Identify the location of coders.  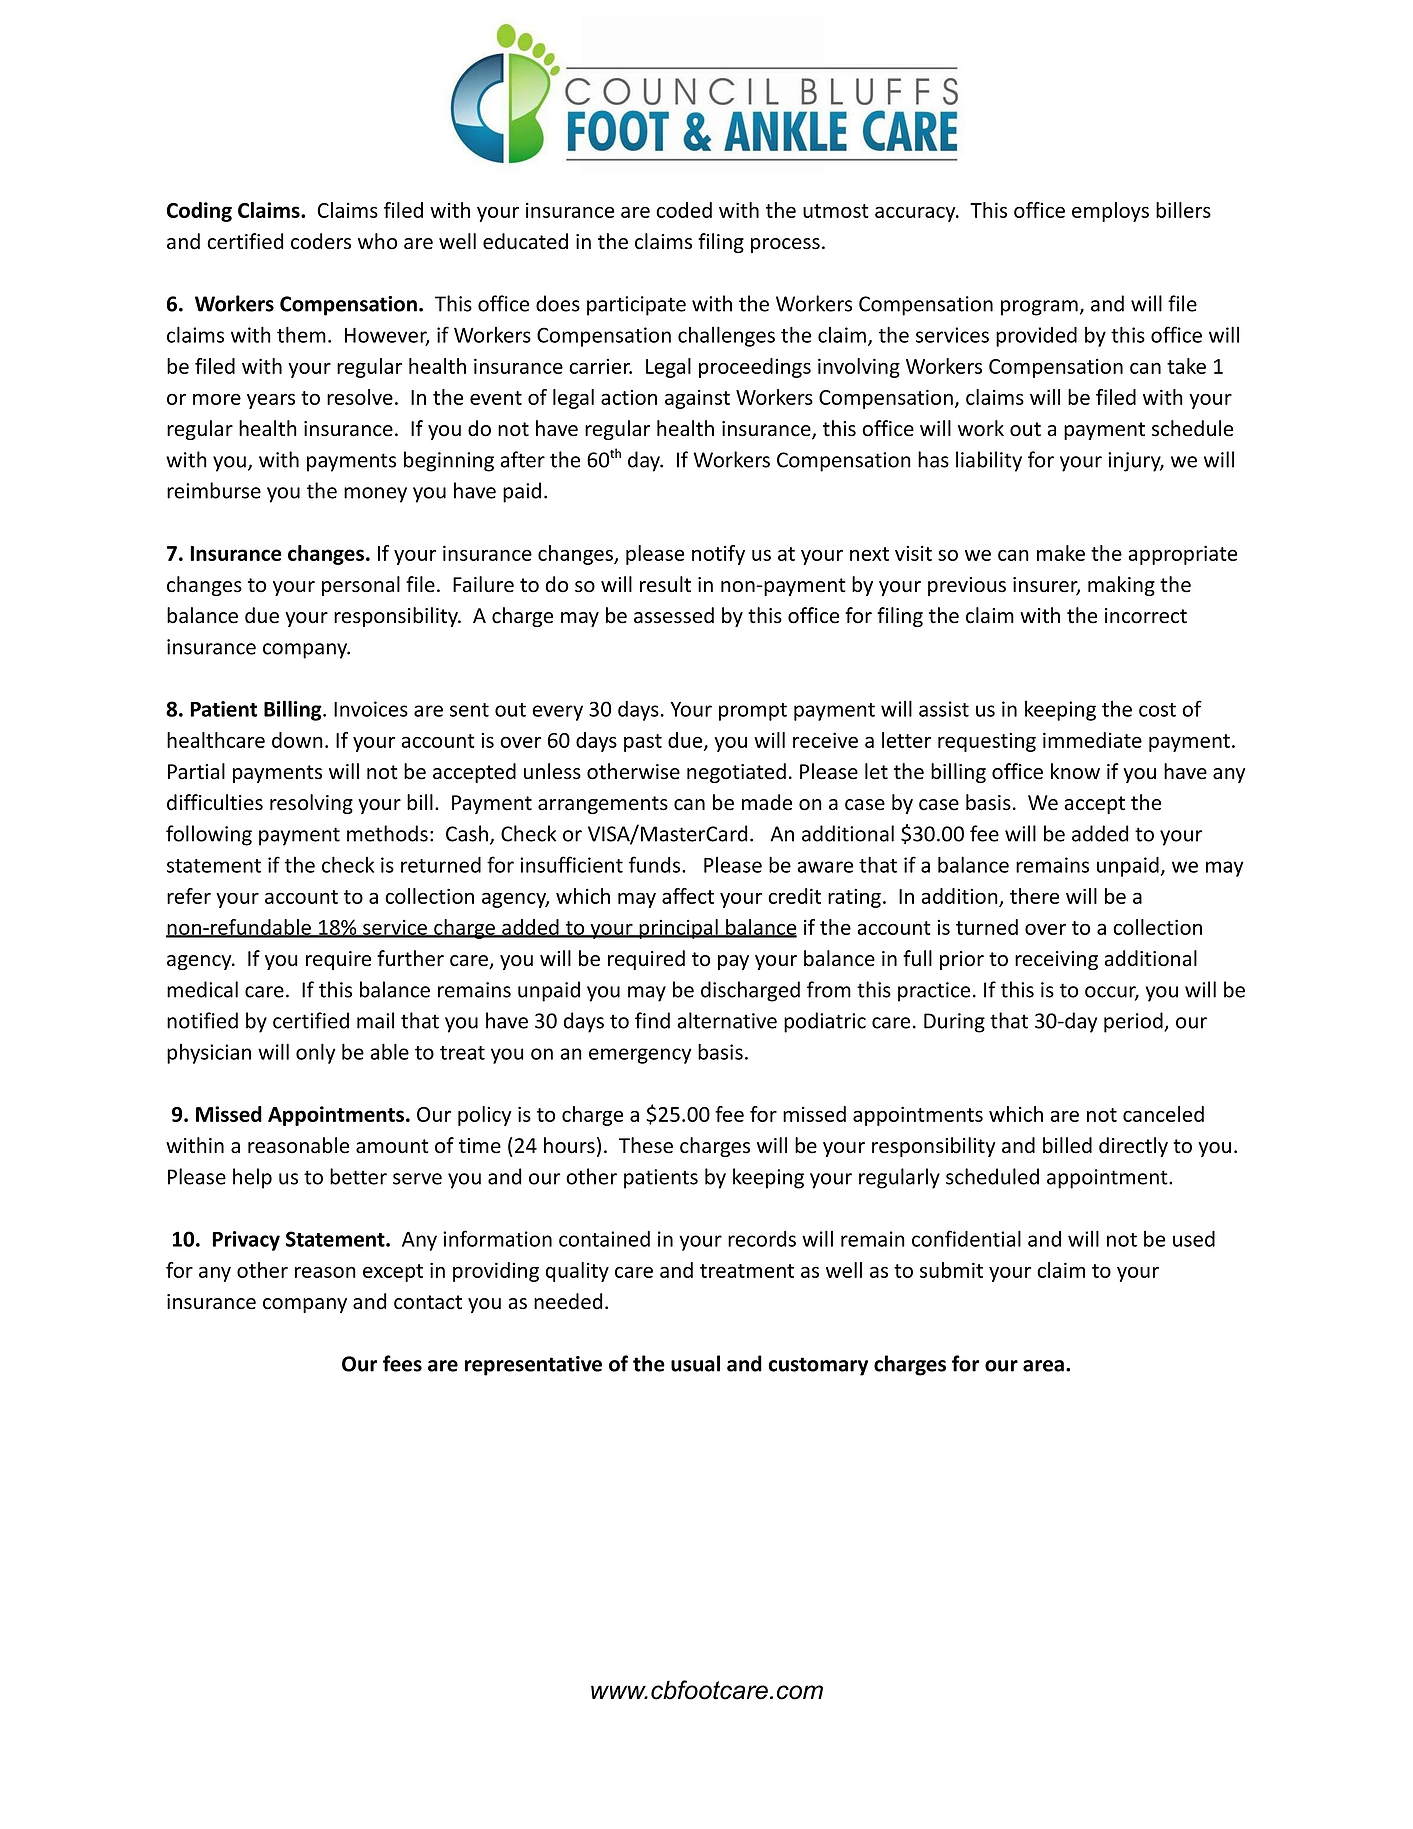
(321, 241).
